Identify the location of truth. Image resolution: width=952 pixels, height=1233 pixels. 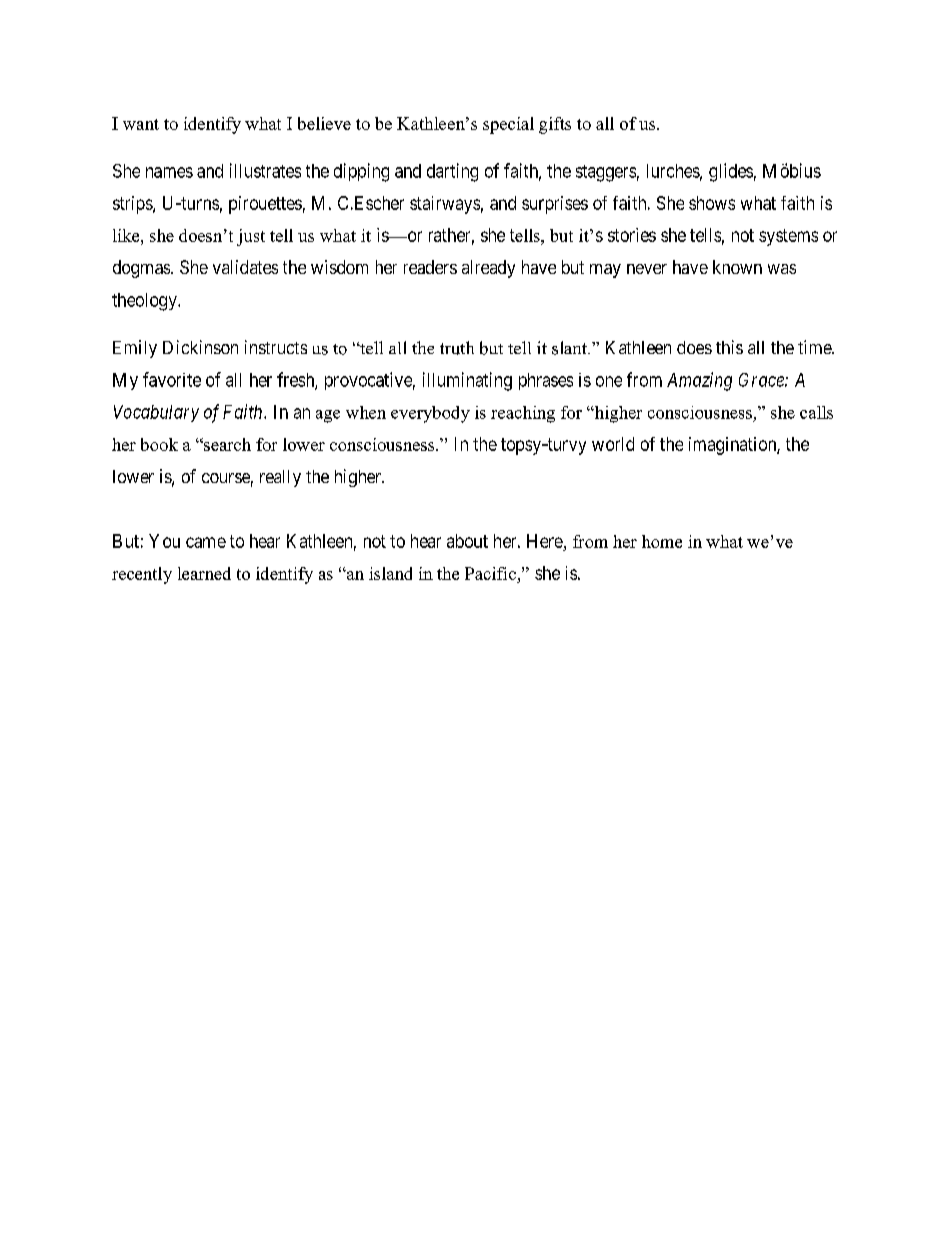
(457, 348).
